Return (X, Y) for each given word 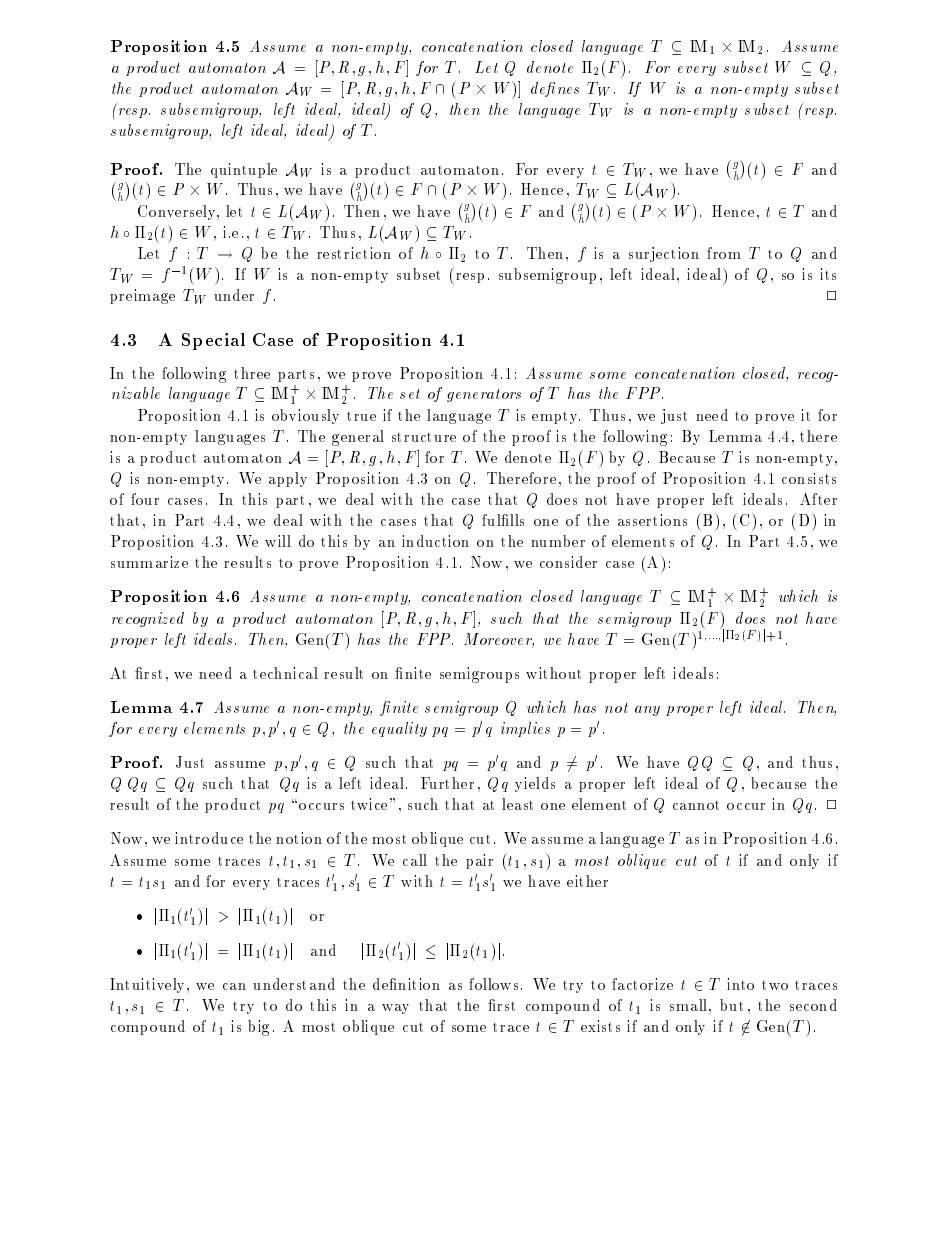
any (647, 711)
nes (568, 90)
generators (484, 395)
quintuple (244, 170)
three (252, 373)
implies (525, 729)
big (258, 1028)
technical (285, 673)
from (724, 253)
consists (809, 478)
